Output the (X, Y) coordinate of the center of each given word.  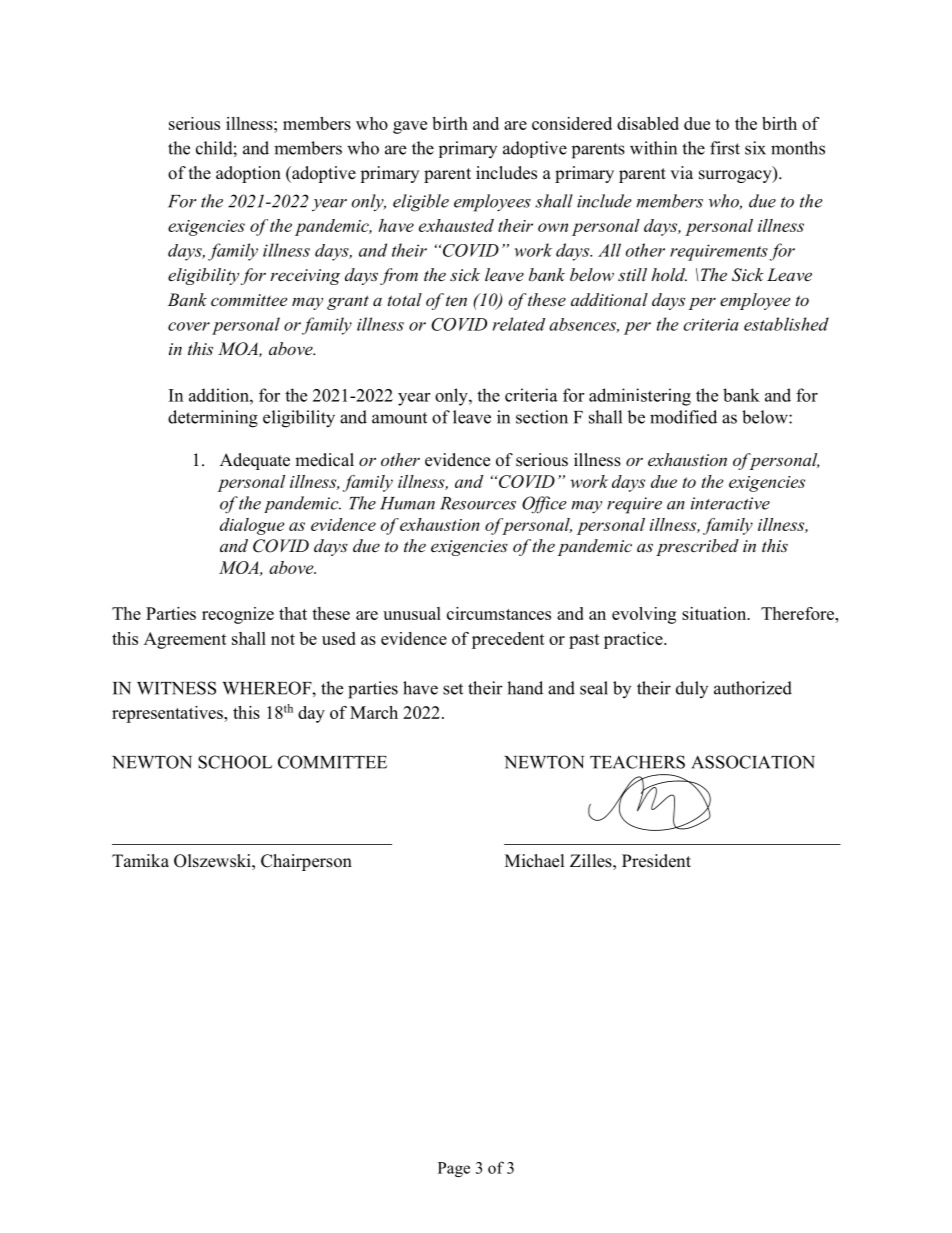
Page (454, 1169)
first (725, 148)
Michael (535, 861)
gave (410, 127)
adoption (248, 174)
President (656, 861)
